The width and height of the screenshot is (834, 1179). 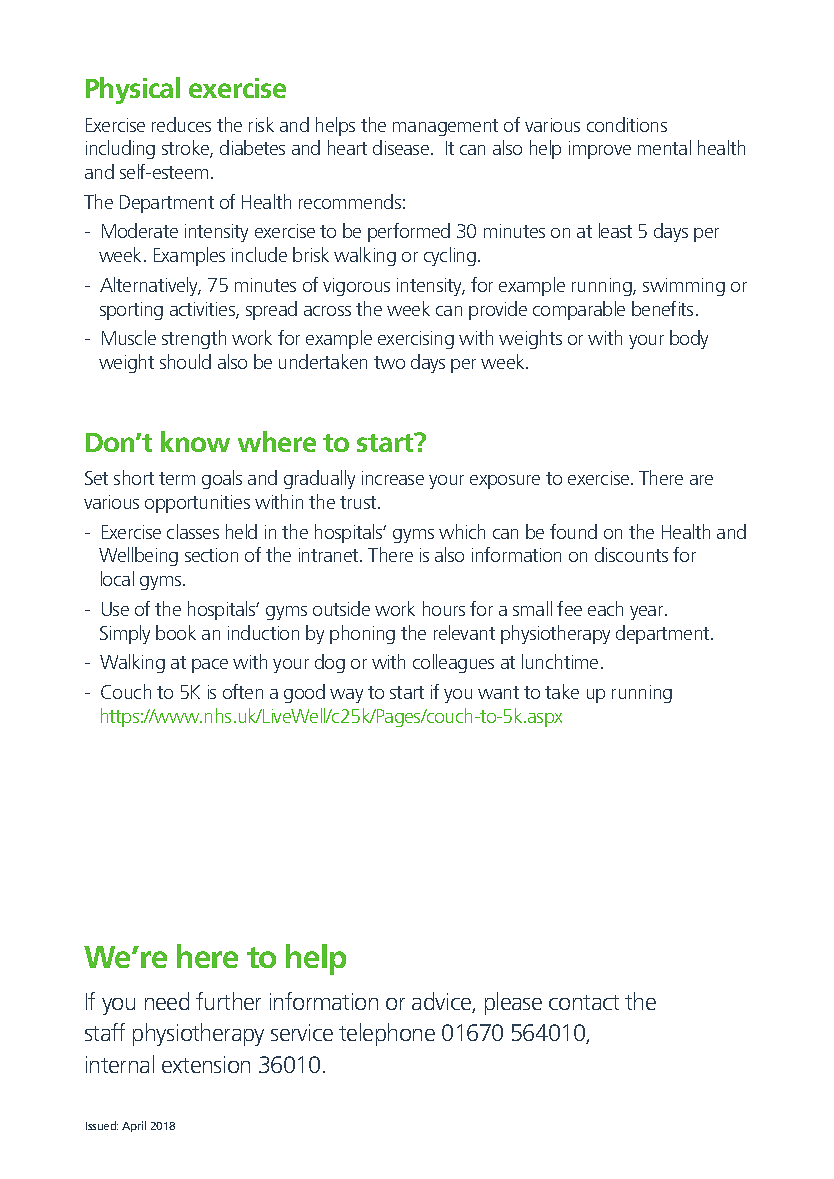 What do you see at coordinates (176, 632) in the screenshot?
I see `book` at bounding box center [176, 632].
